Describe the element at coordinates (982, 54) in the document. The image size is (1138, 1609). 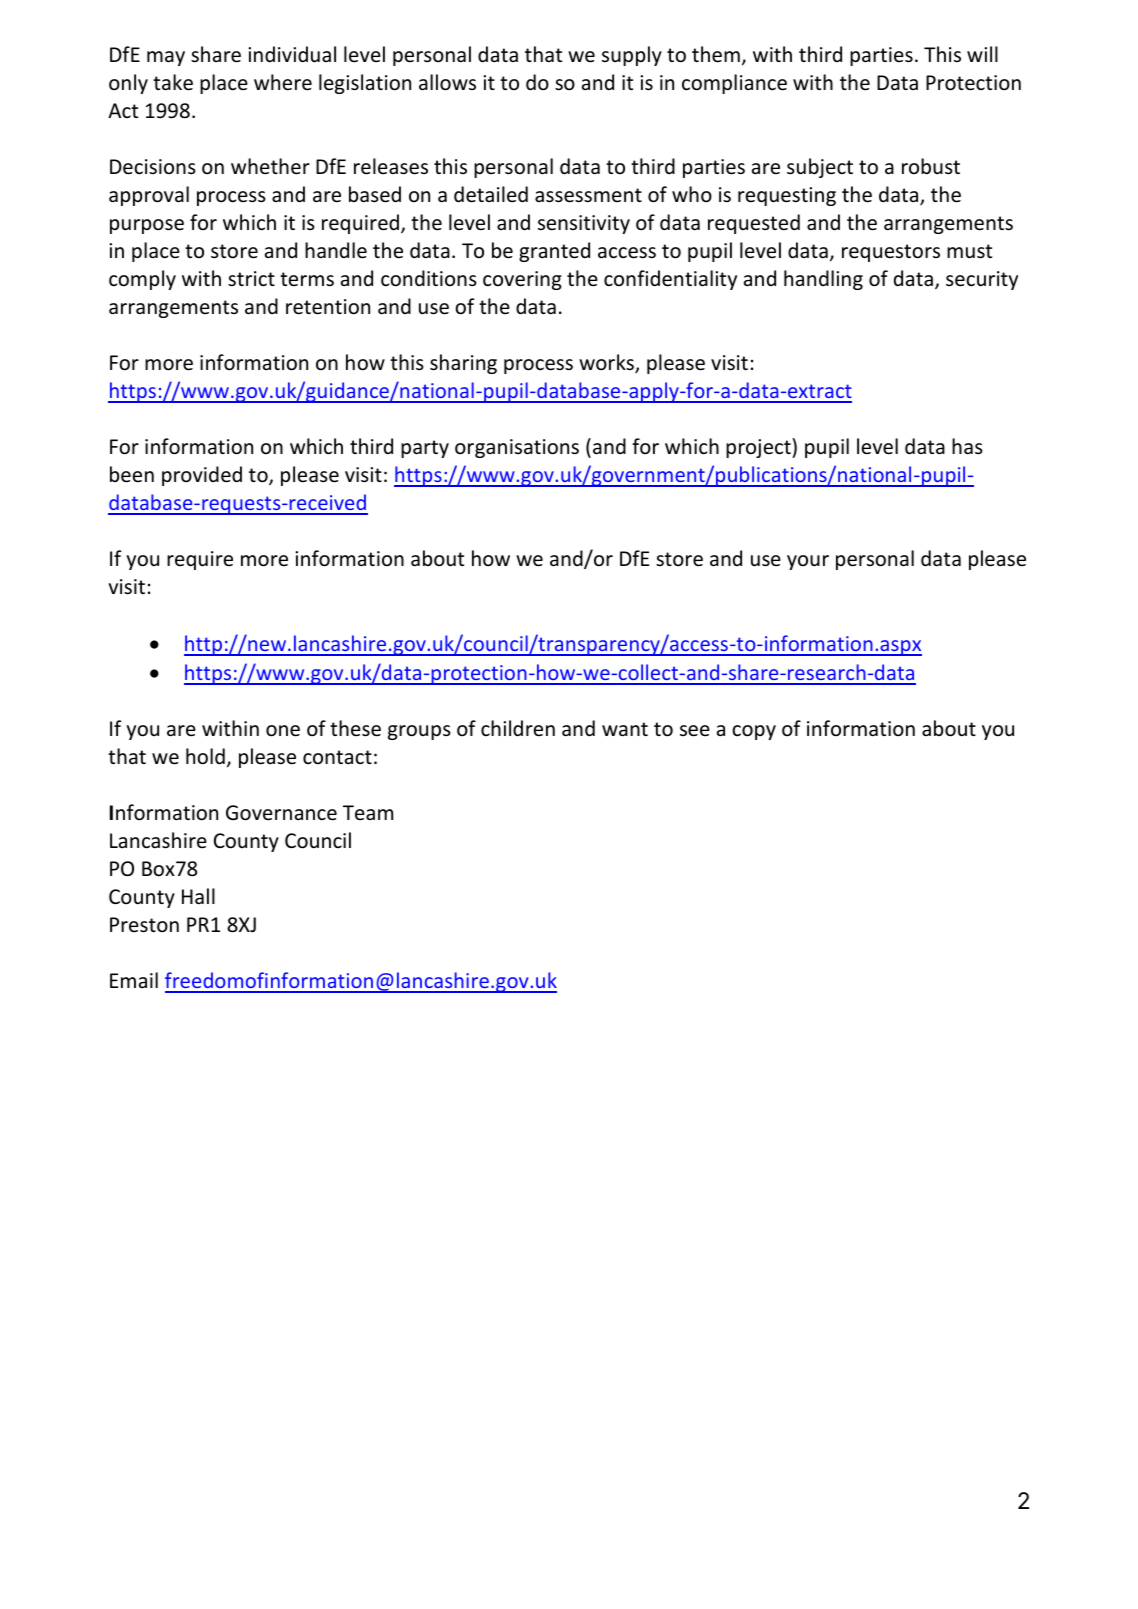
I see `will` at that location.
